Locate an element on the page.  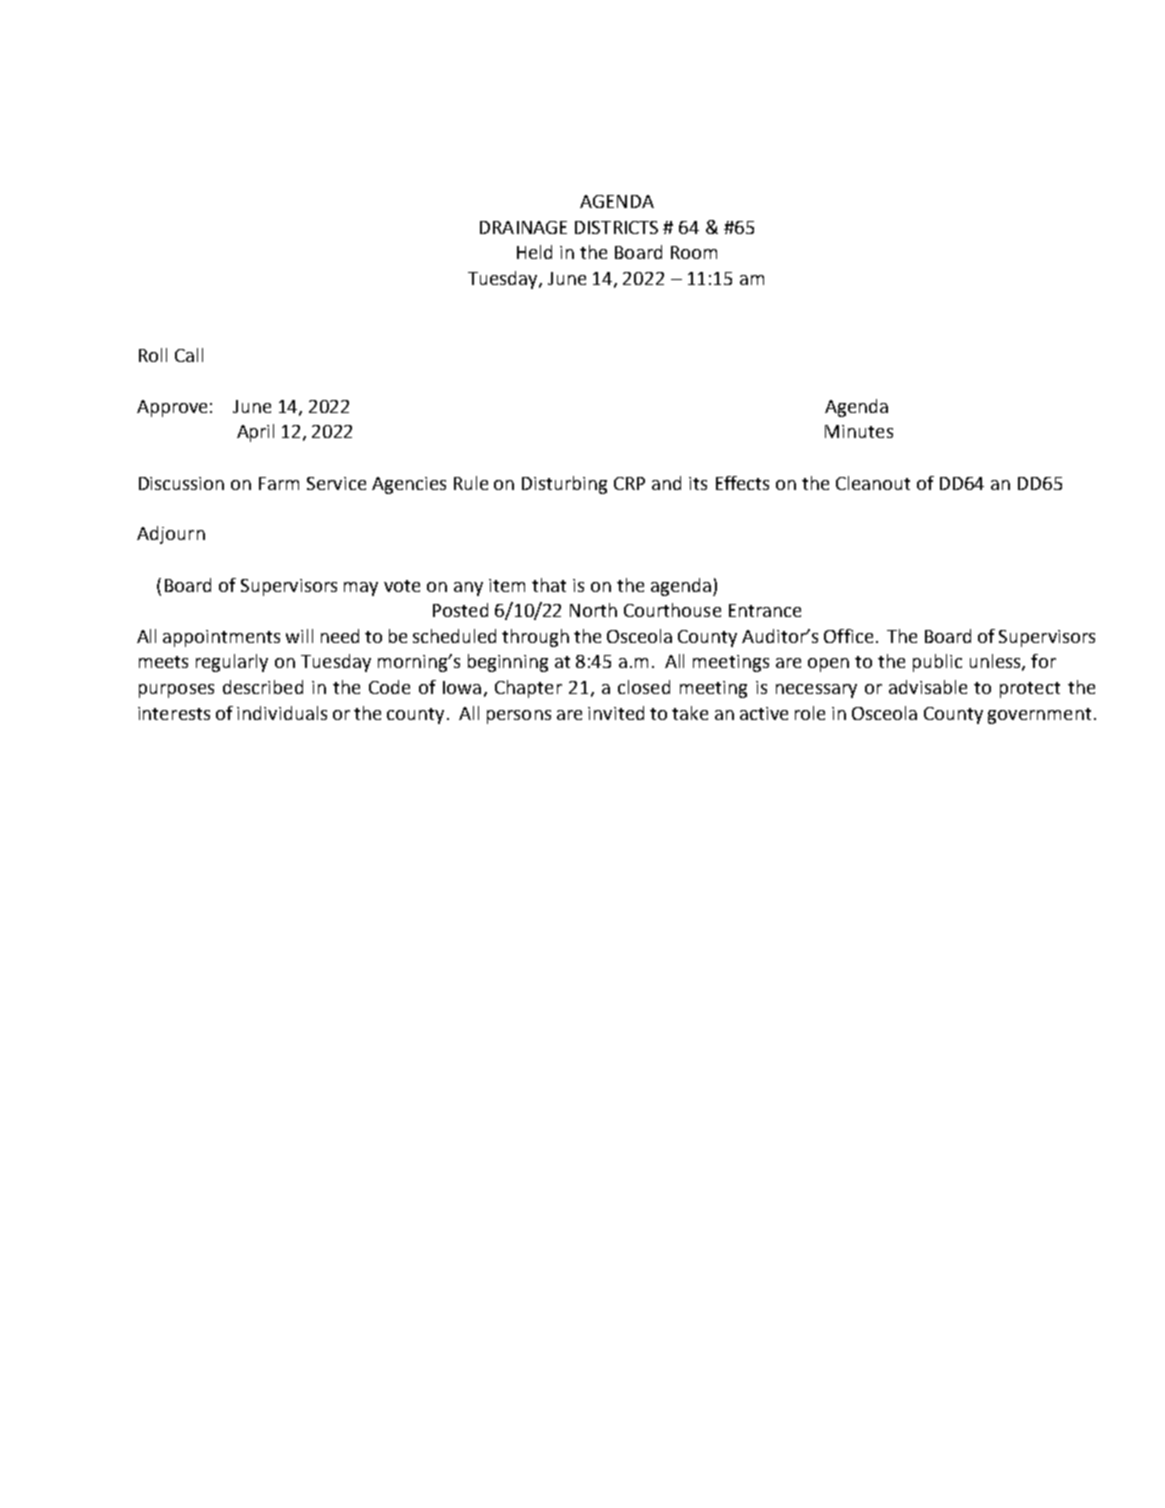
Room is located at coordinates (694, 252).
